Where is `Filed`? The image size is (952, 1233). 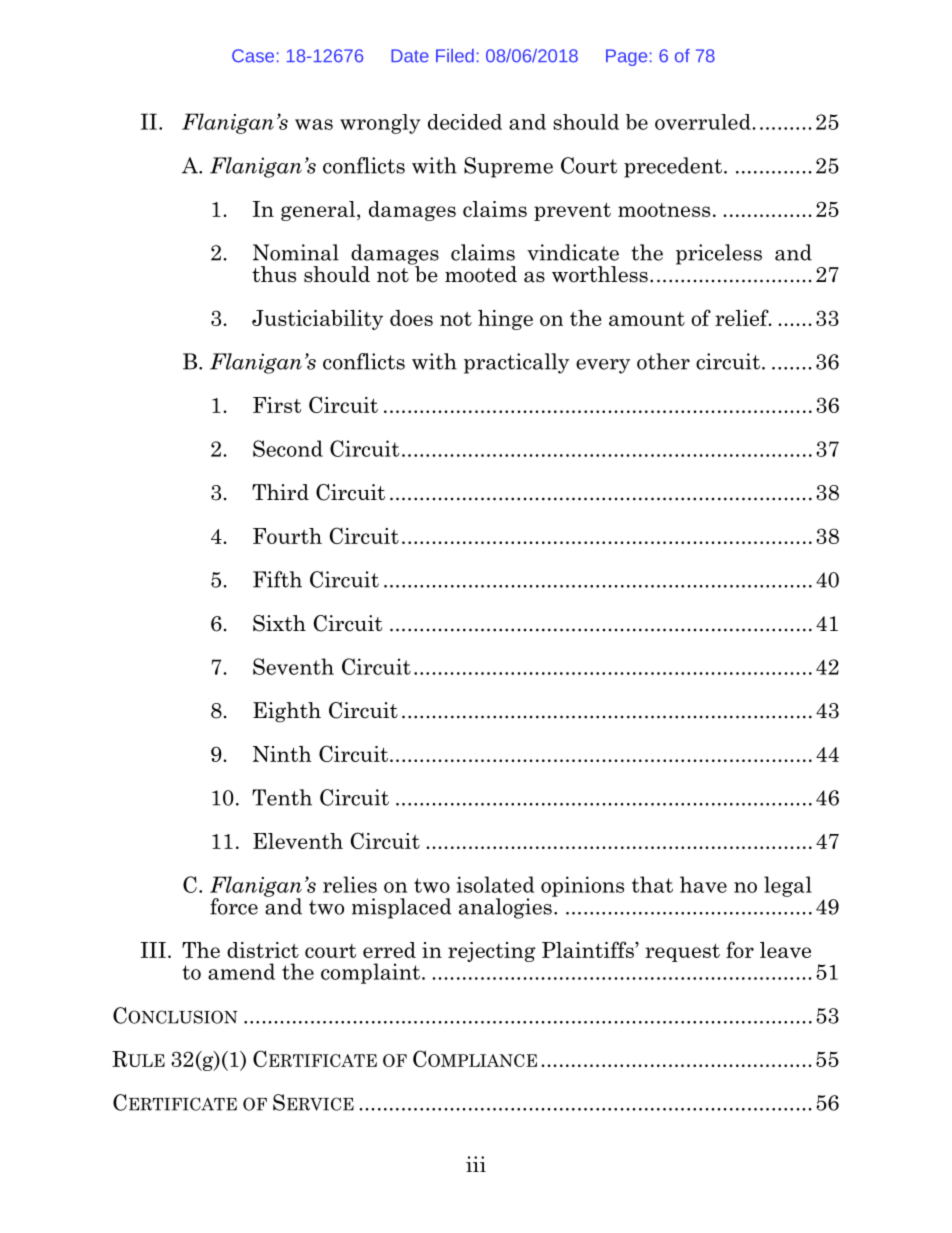
Filed is located at coordinates (455, 56).
